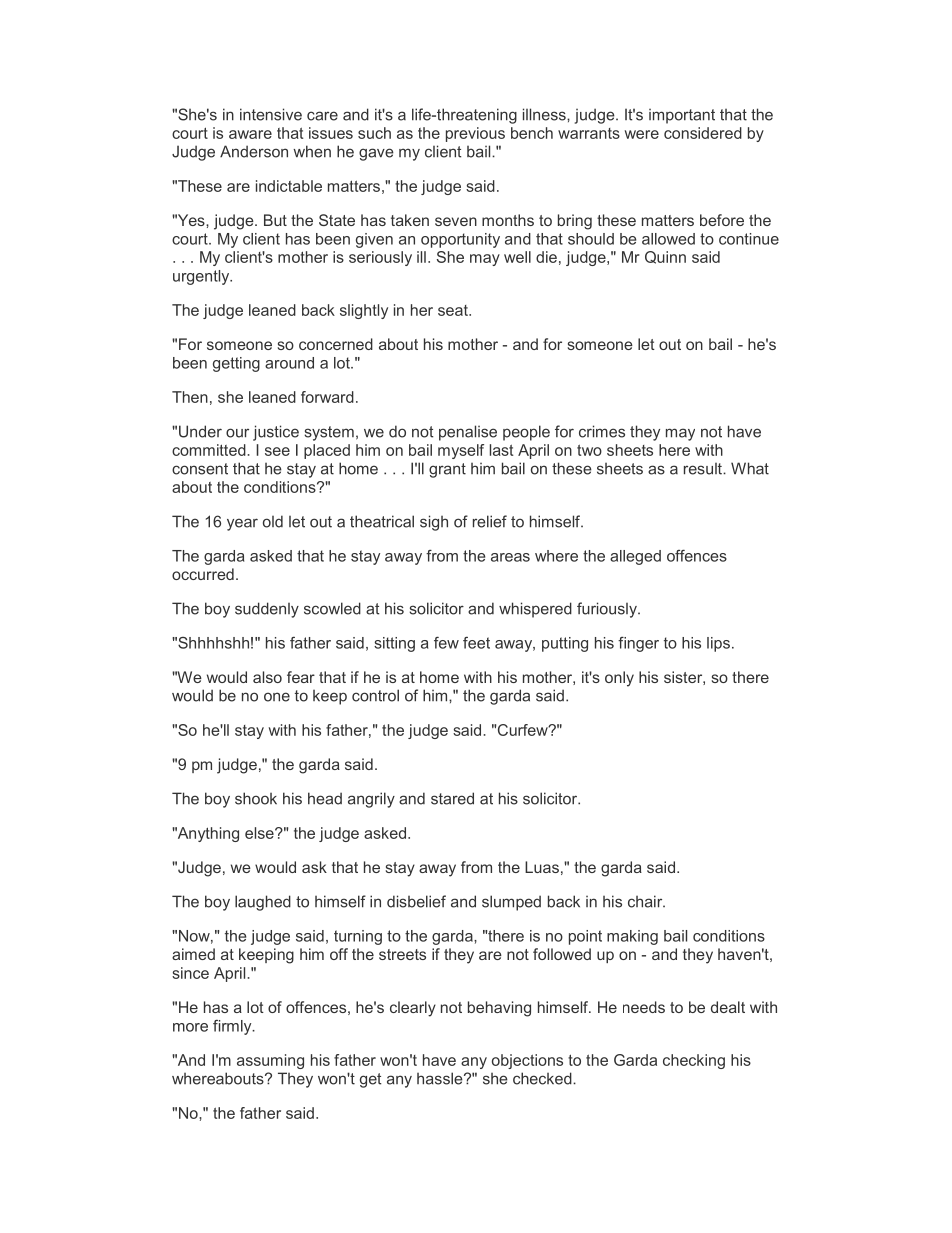  I want to click on Anderson, so click(254, 151).
